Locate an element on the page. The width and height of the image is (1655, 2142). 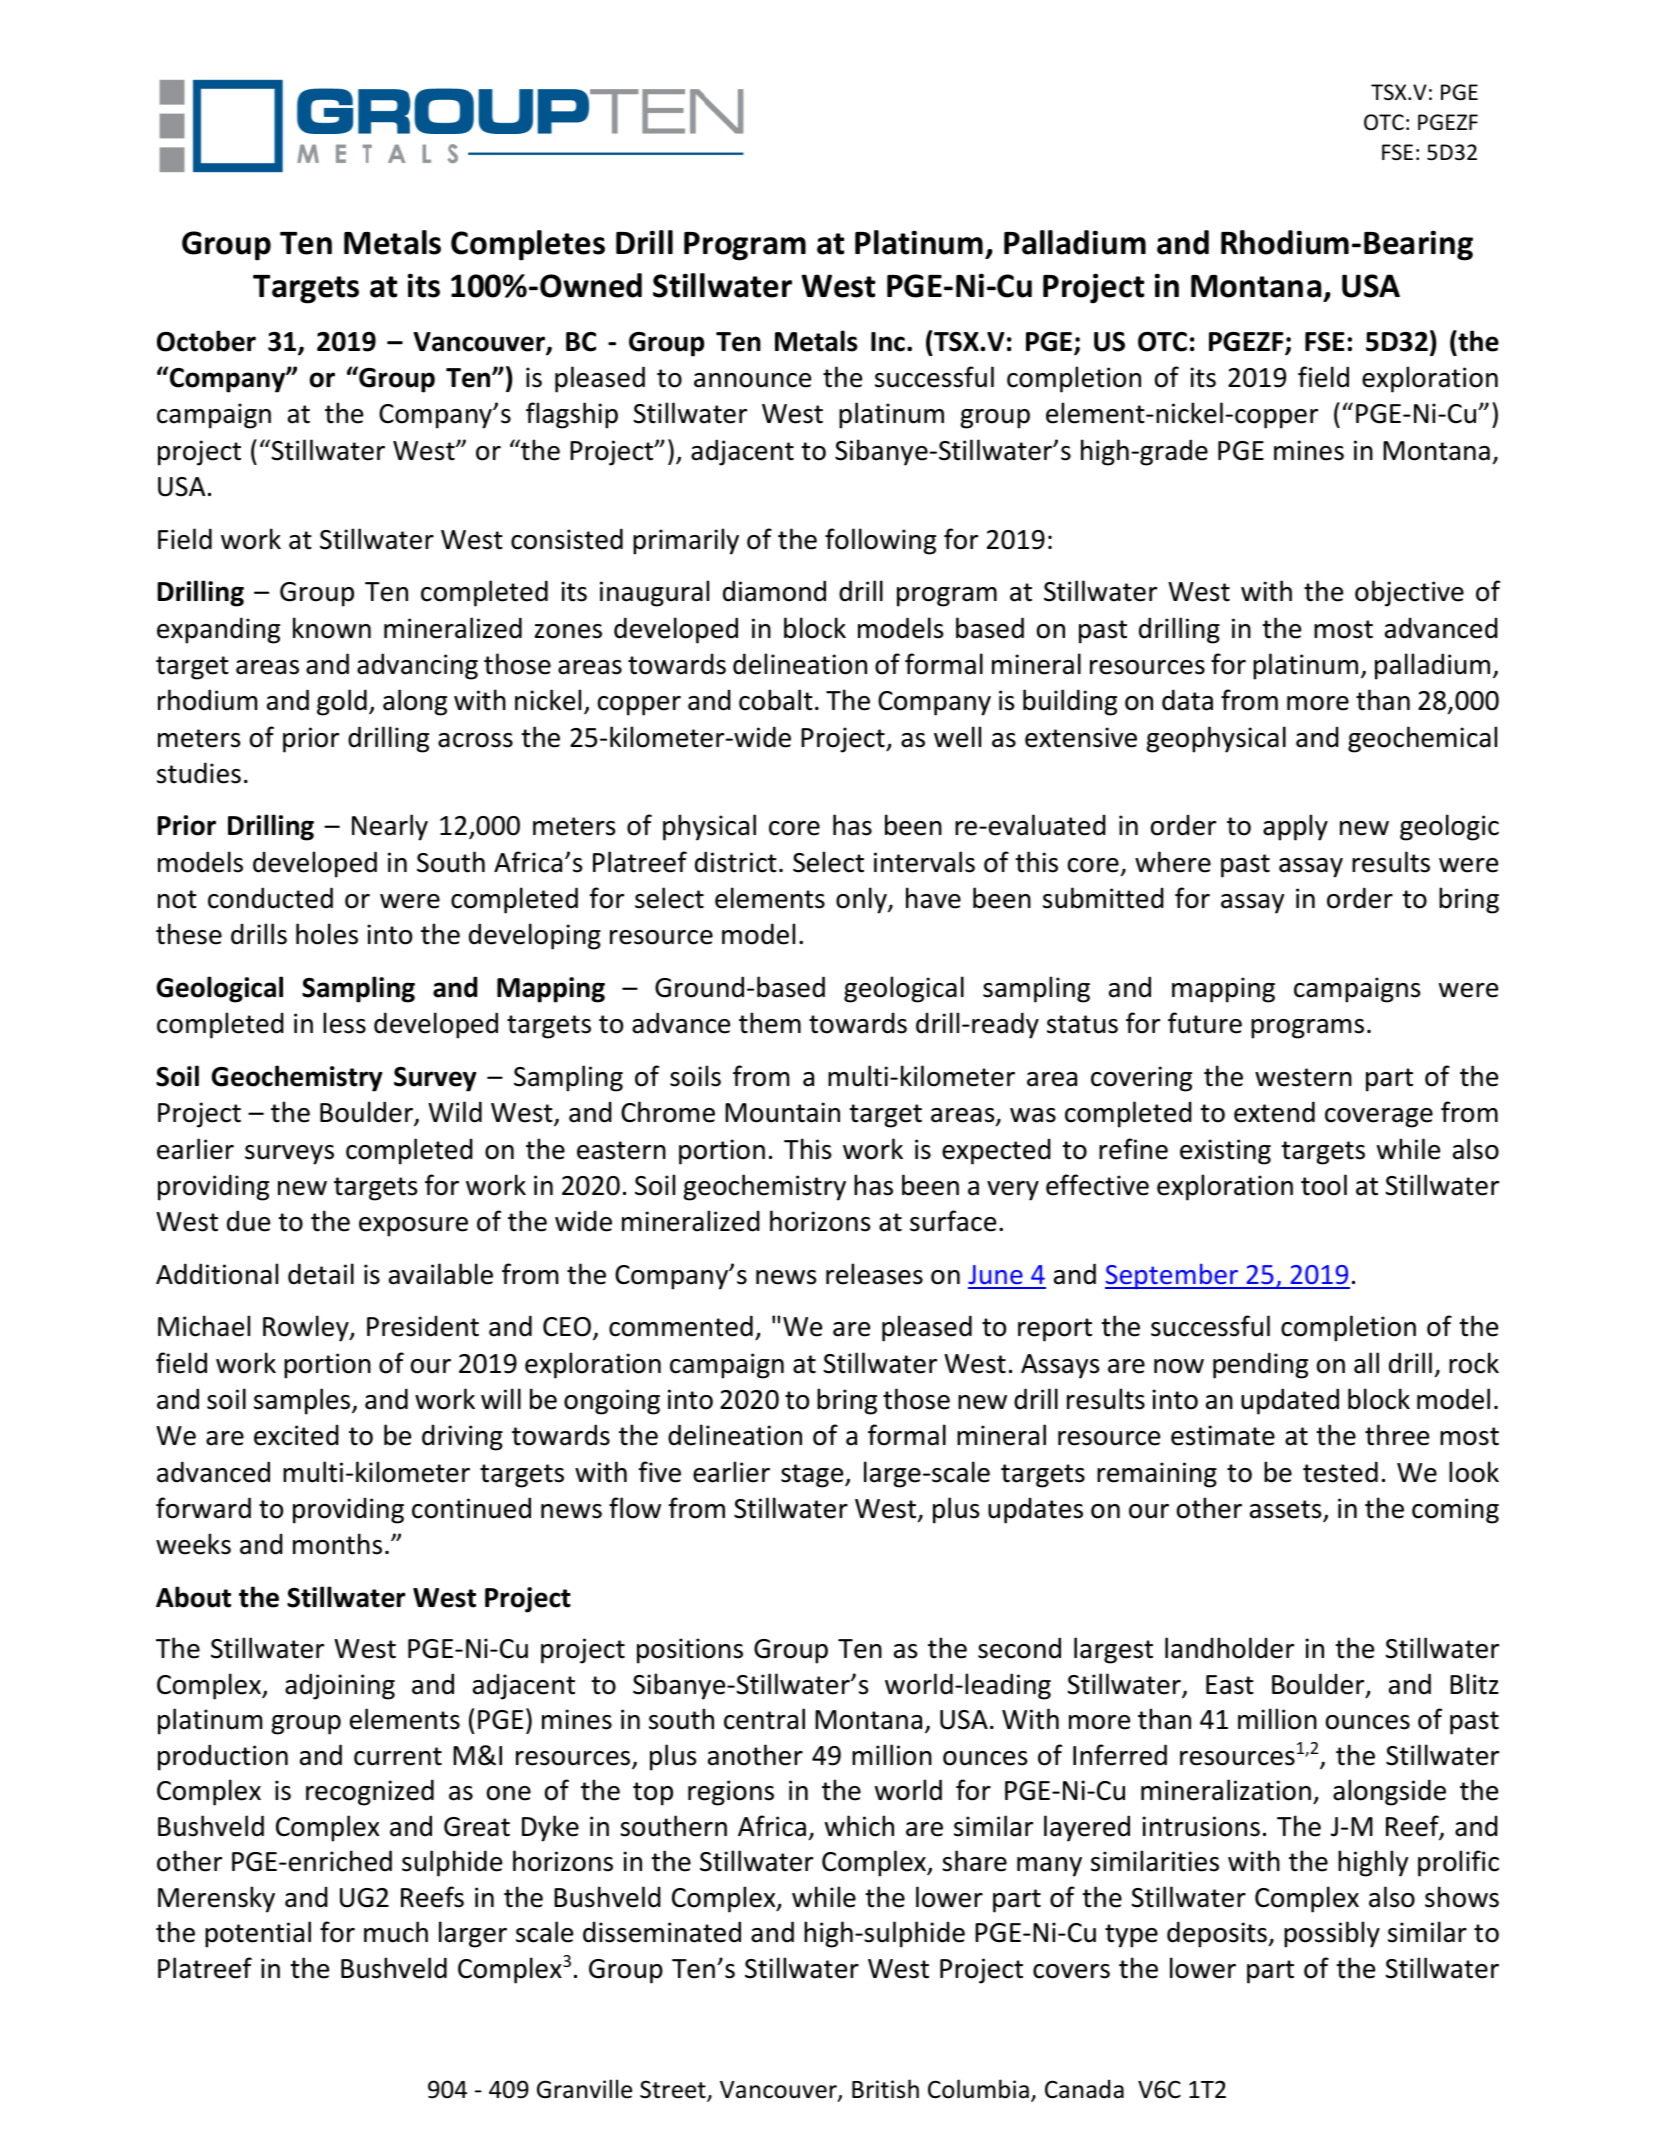
Inc is located at coordinates (888, 342).
